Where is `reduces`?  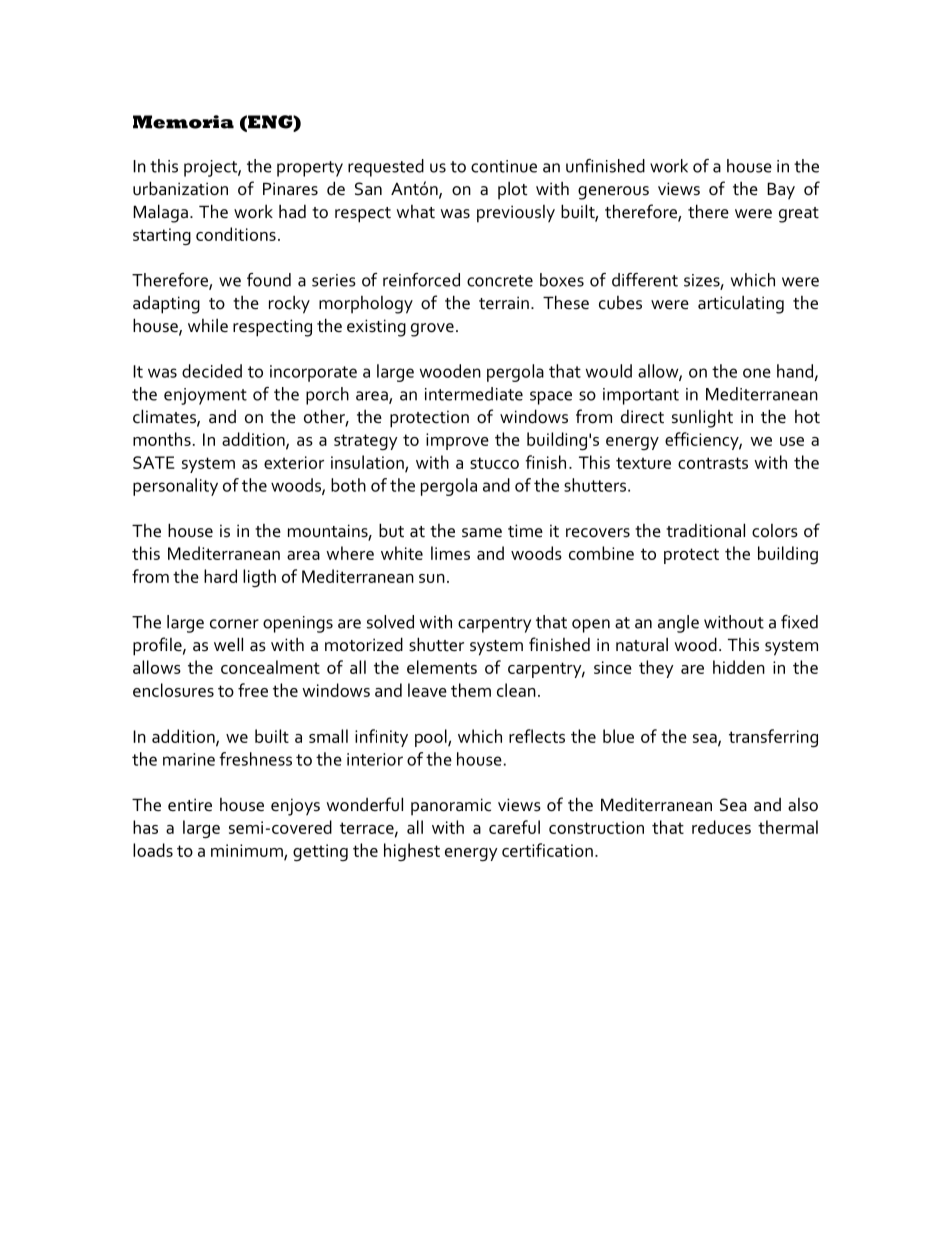
reduces is located at coordinates (721, 827).
